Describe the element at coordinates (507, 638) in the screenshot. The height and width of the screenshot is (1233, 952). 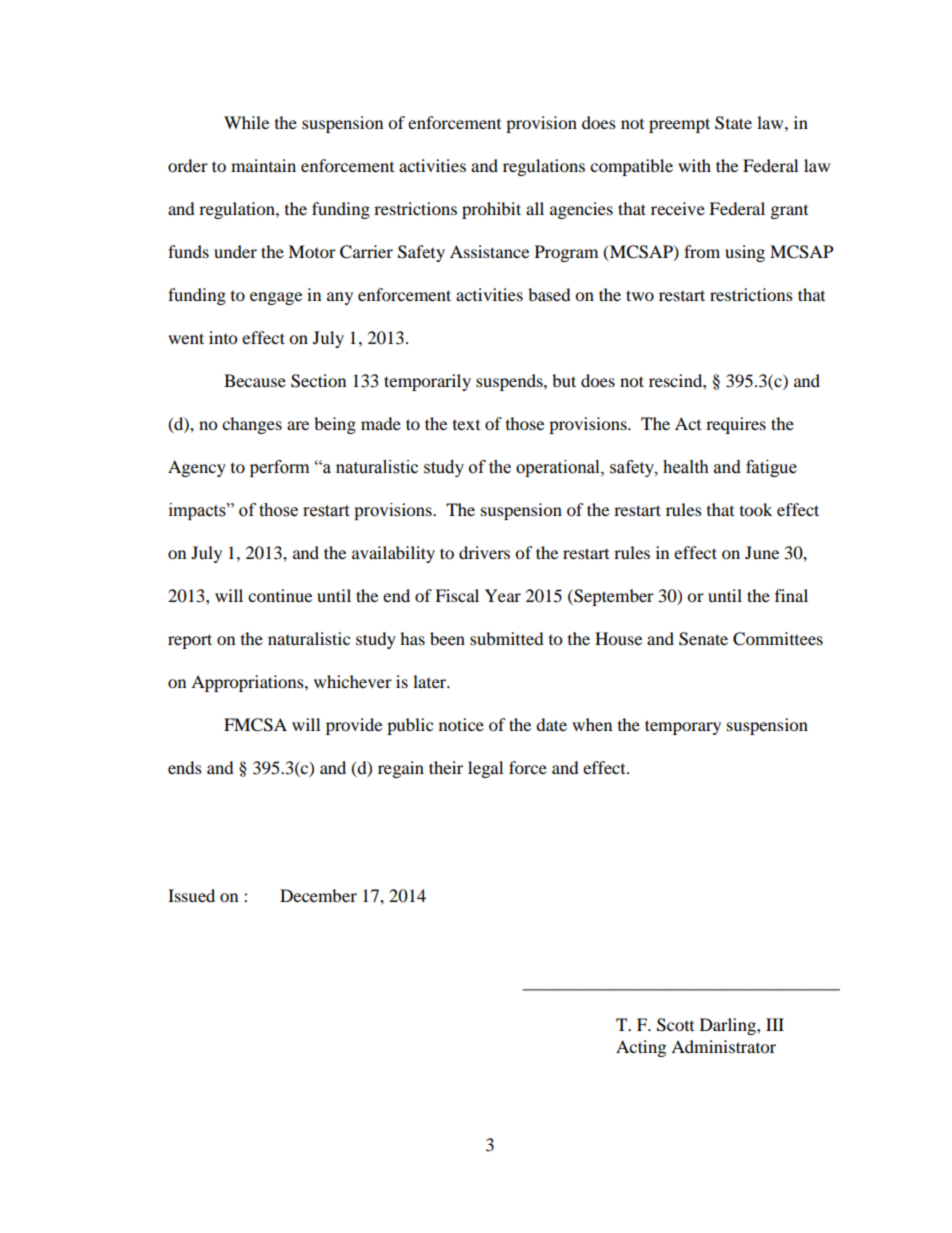
I see `submitted` at that location.
